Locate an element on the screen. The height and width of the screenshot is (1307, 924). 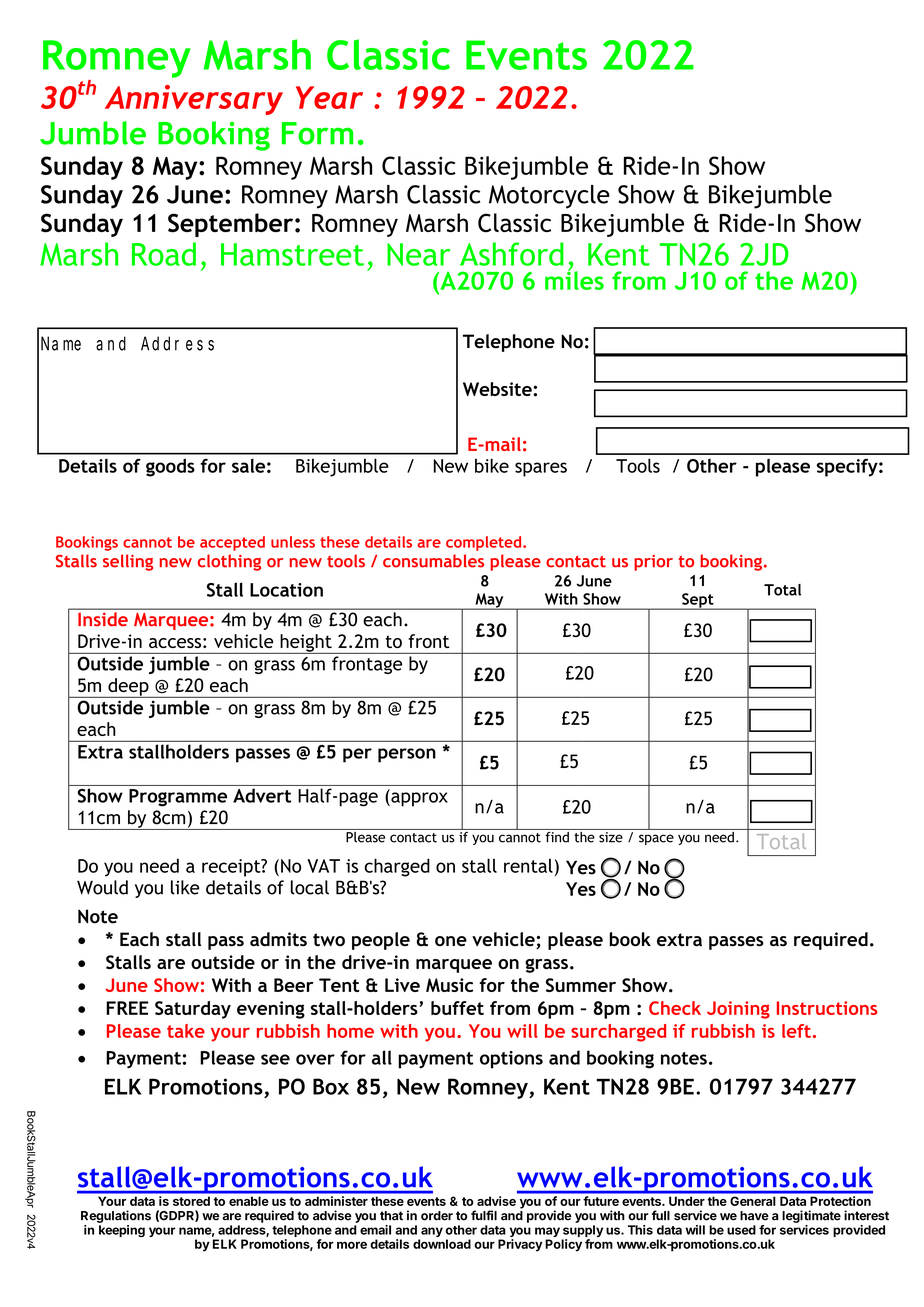
prior is located at coordinates (653, 563).
